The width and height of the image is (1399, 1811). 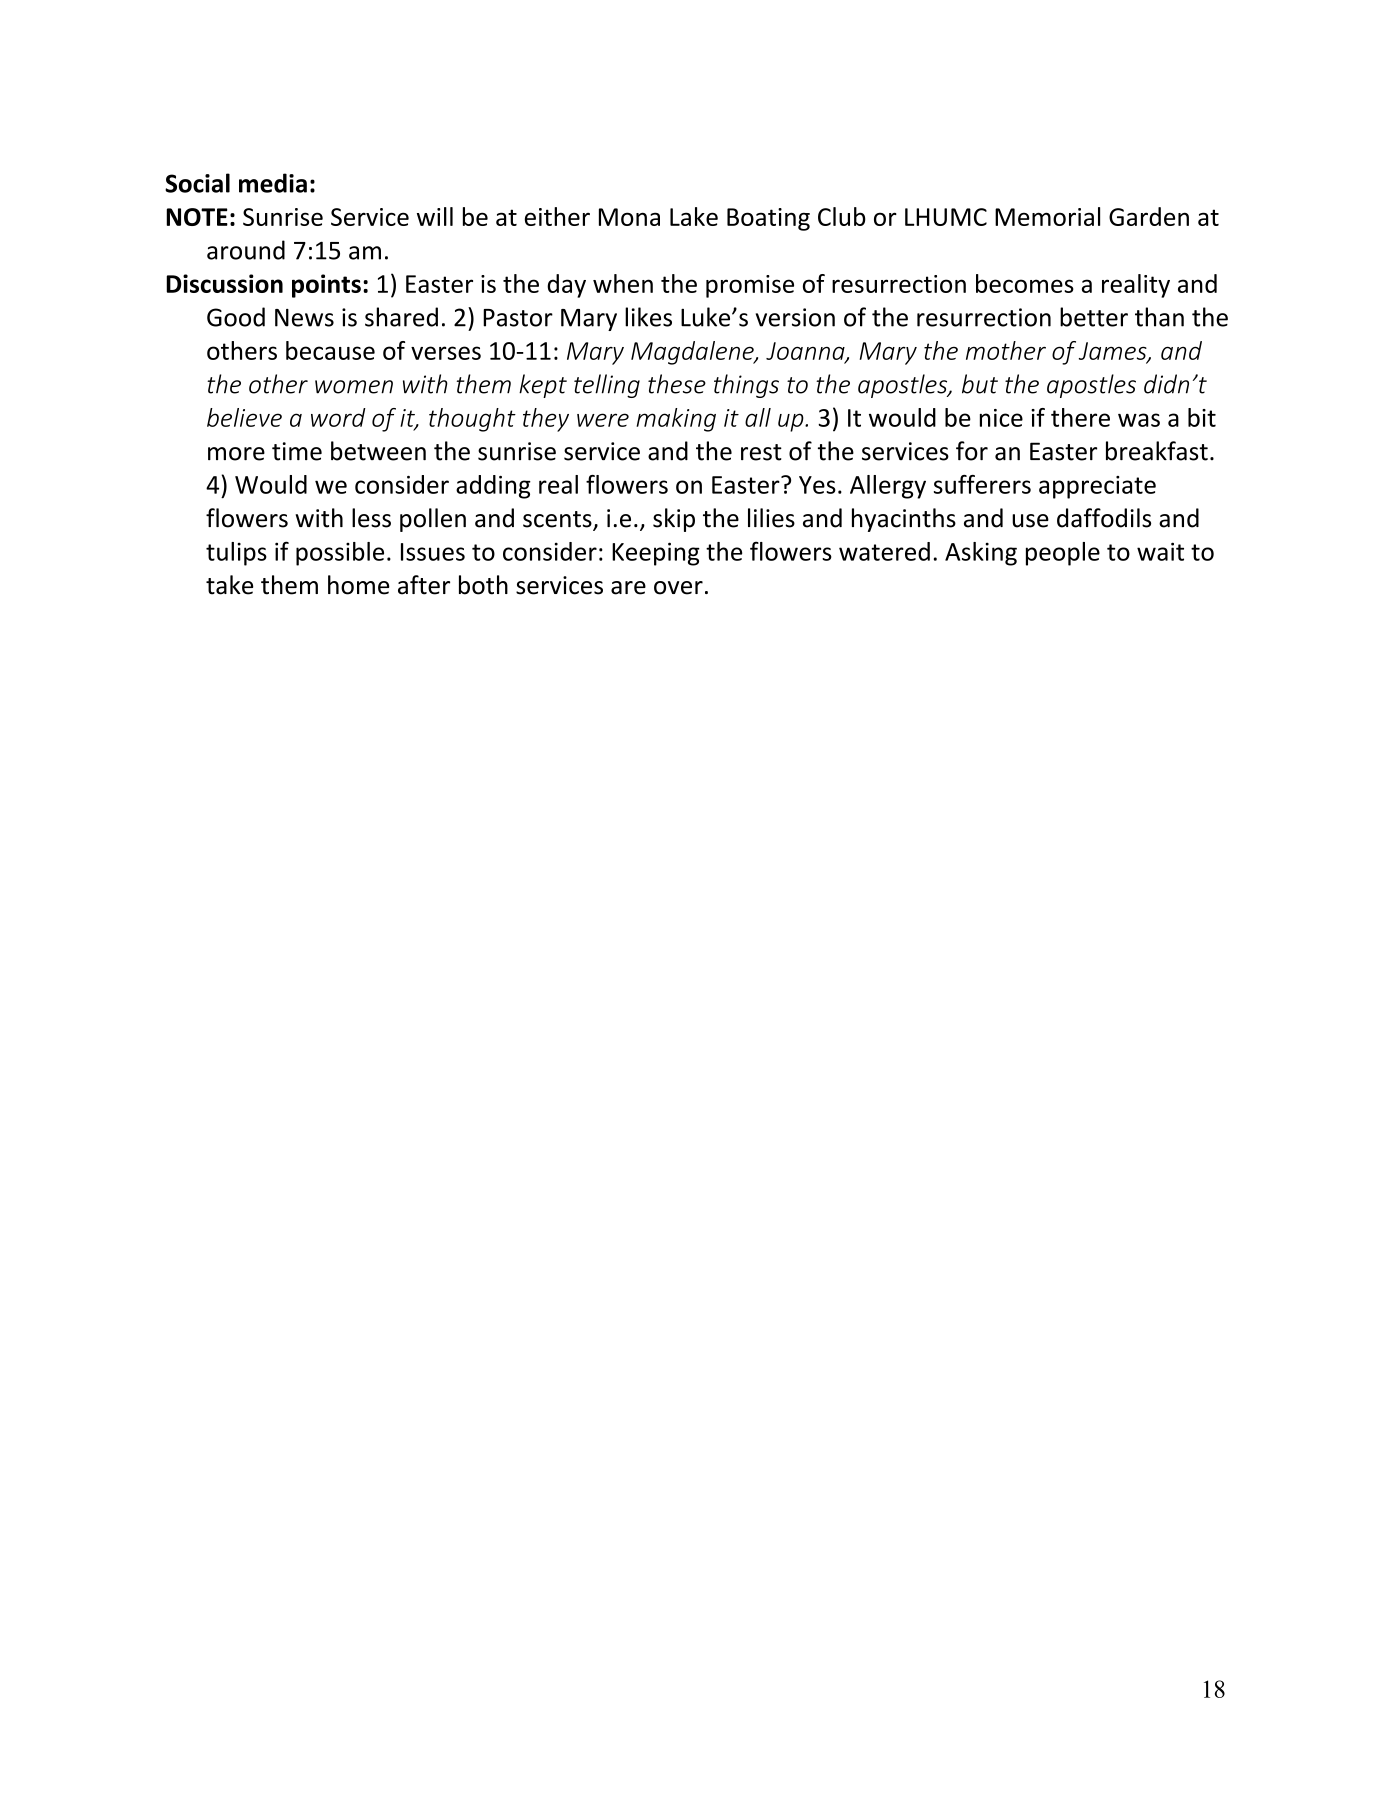 What do you see at coordinates (326, 286) in the image?
I see `points` at bounding box center [326, 286].
